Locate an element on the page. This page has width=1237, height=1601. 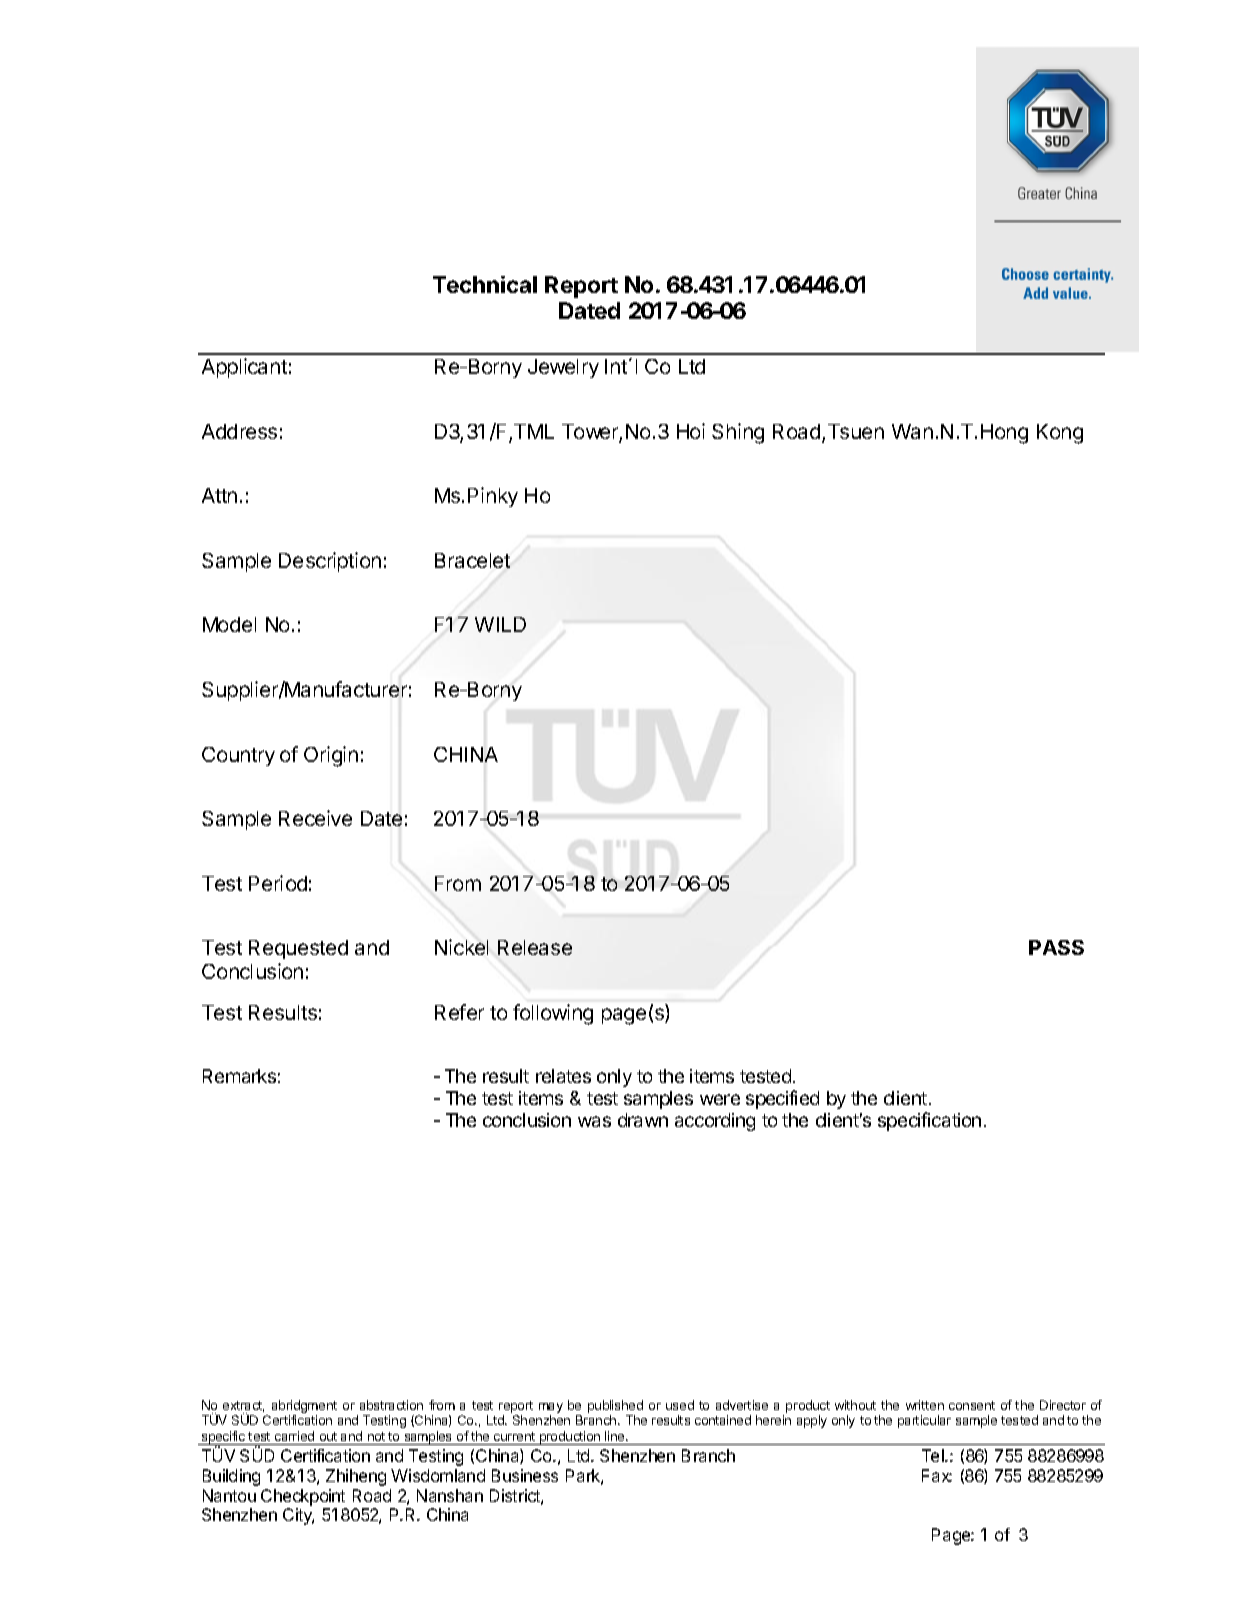
Release is located at coordinates (535, 947).
